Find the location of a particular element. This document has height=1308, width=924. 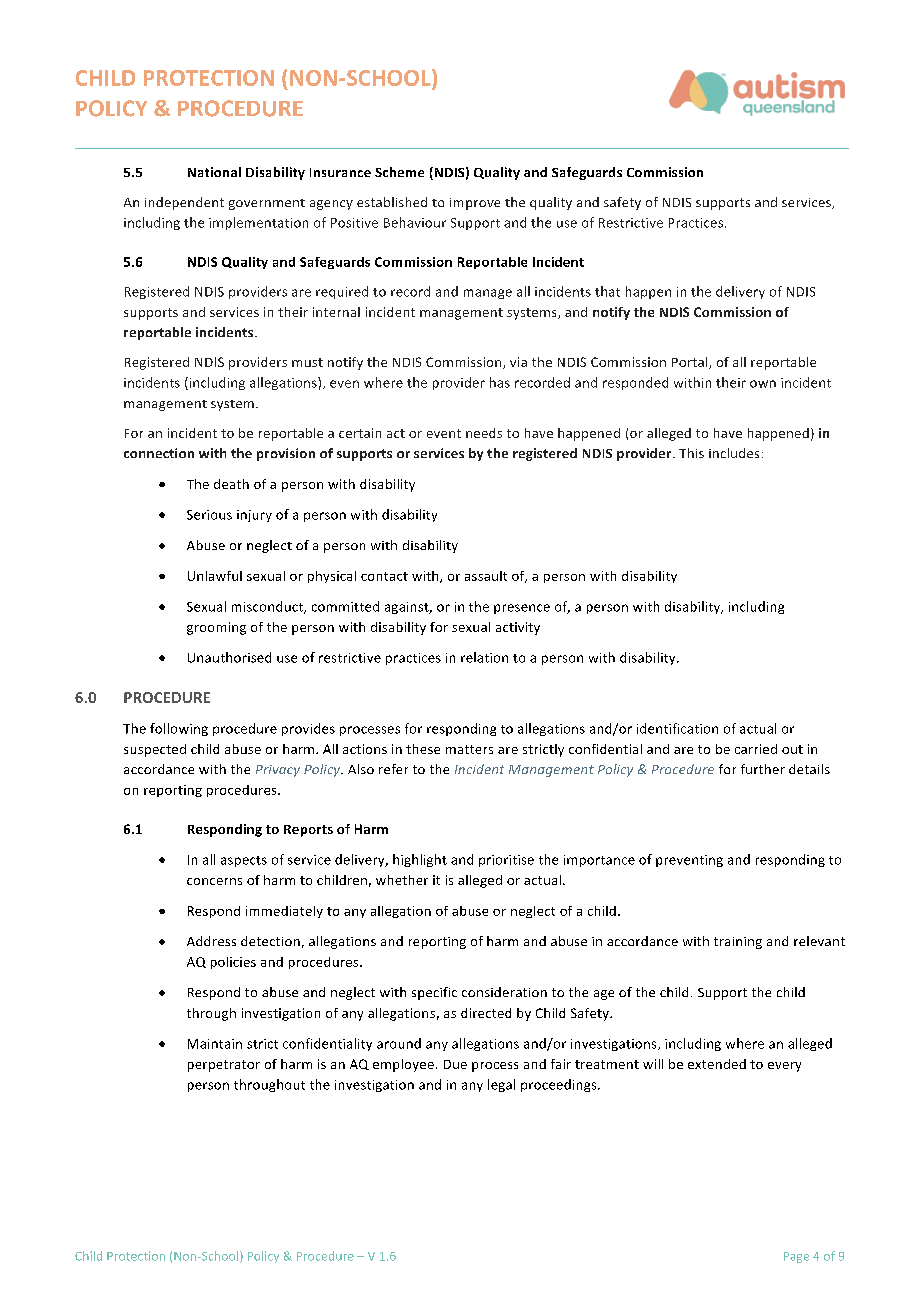

improve is located at coordinates (475, 204).
